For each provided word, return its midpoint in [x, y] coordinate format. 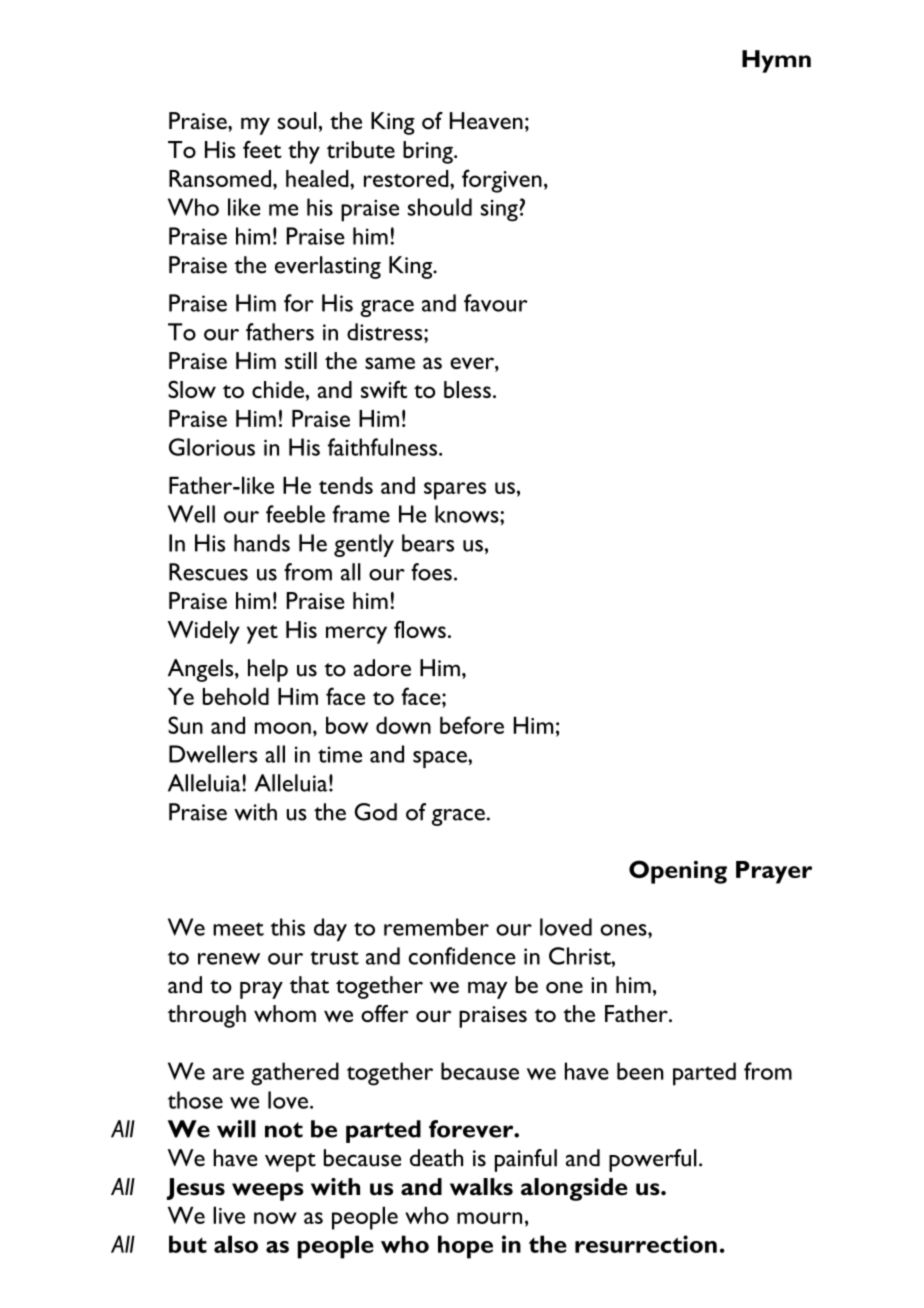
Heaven [486, 121]
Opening [678, 872]
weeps [268, 1192]
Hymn [776, 61]
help [268, 670]
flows [420, 629]
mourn [489, 1218]
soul [297, 121]
